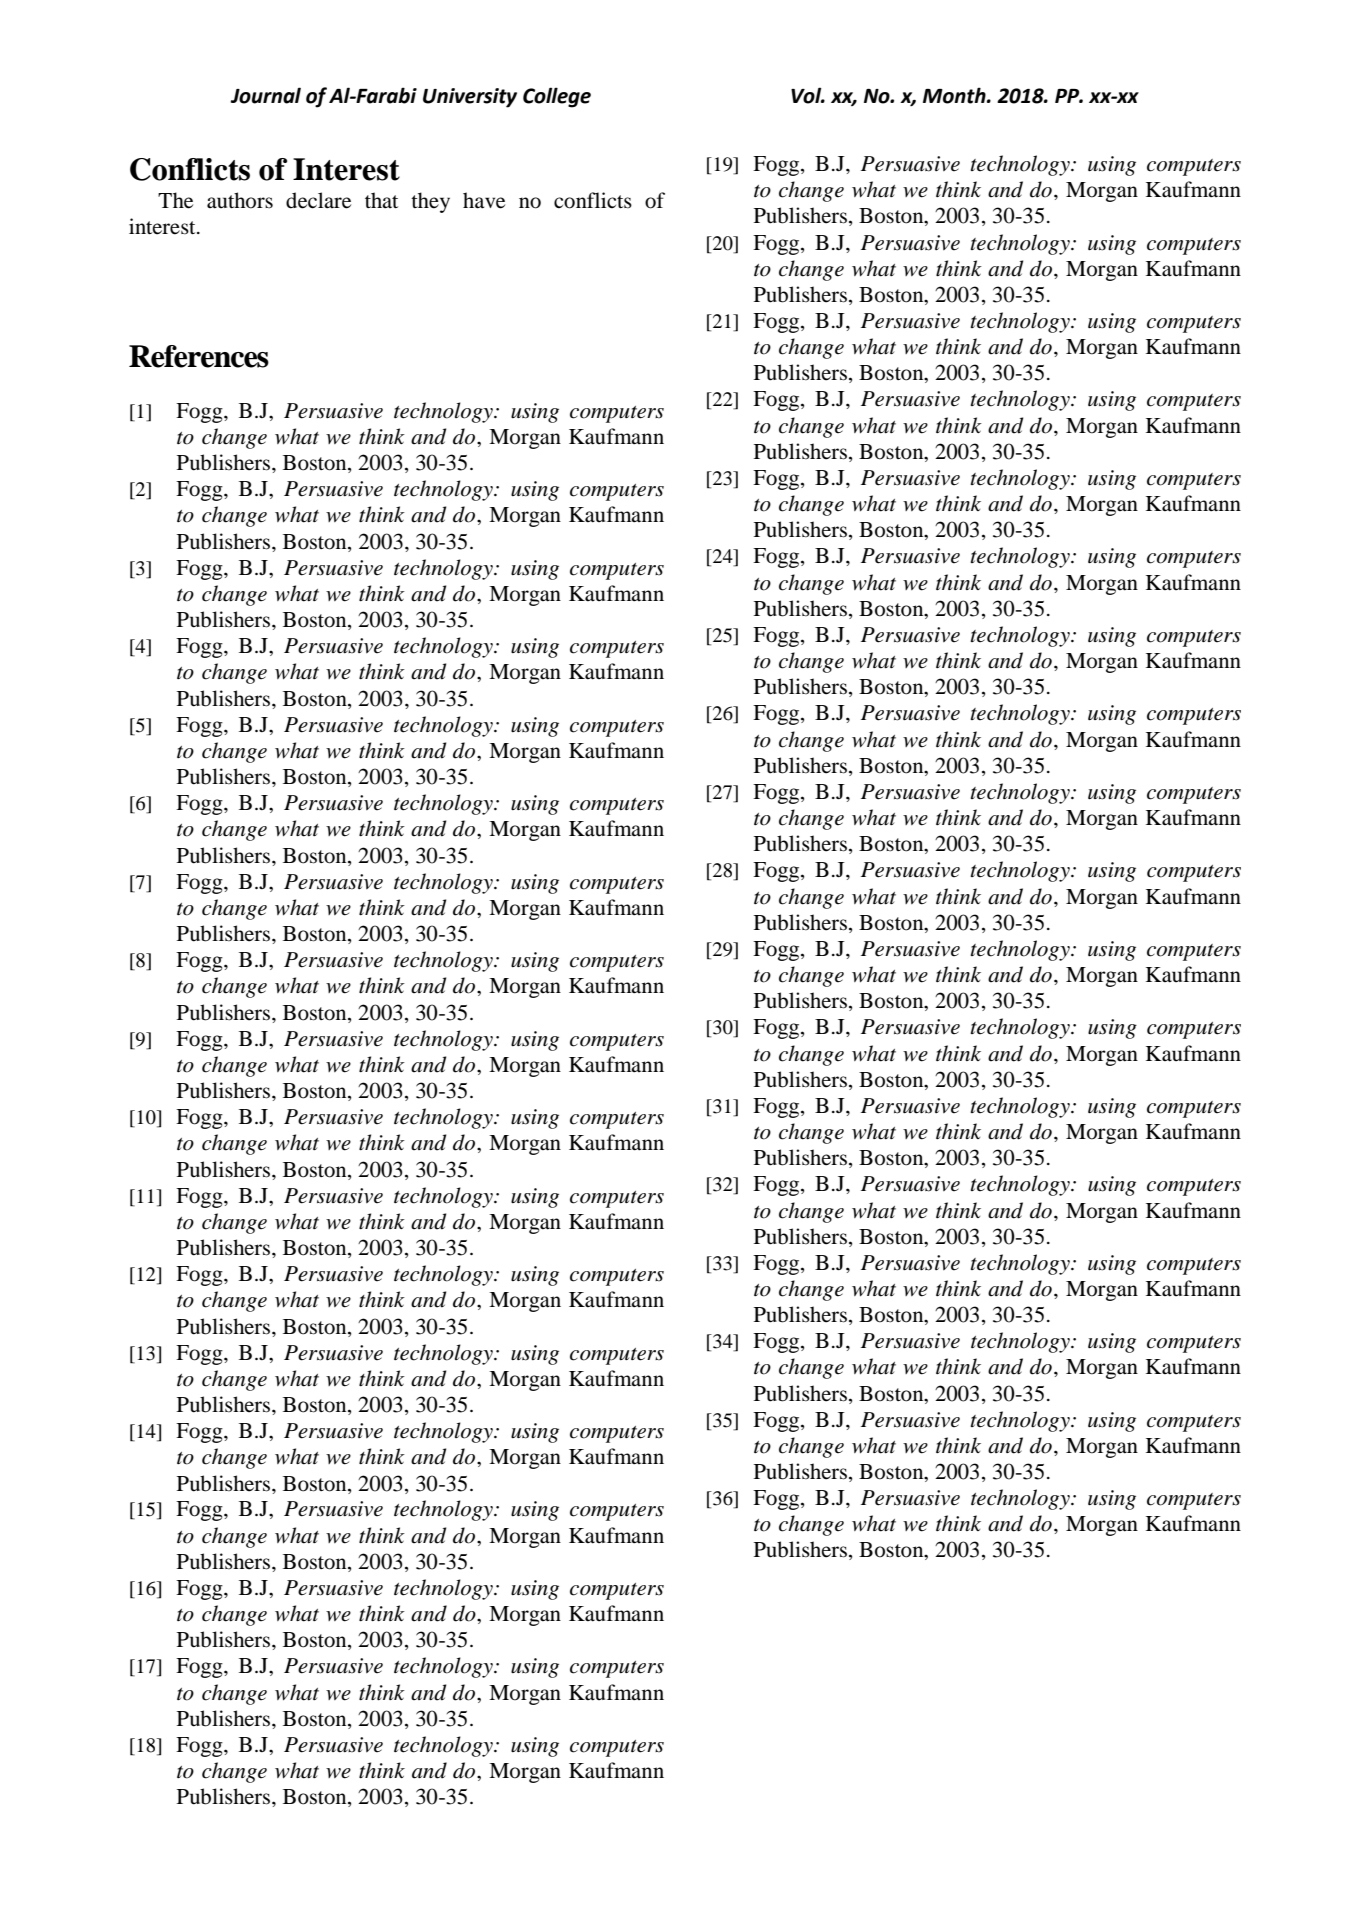 Image resolution: width=1354 pixels, height=1915 pixels. What do you see at coordinates (265, 95) in the image?
I see `Journal` at bounding box center [265, 95].
